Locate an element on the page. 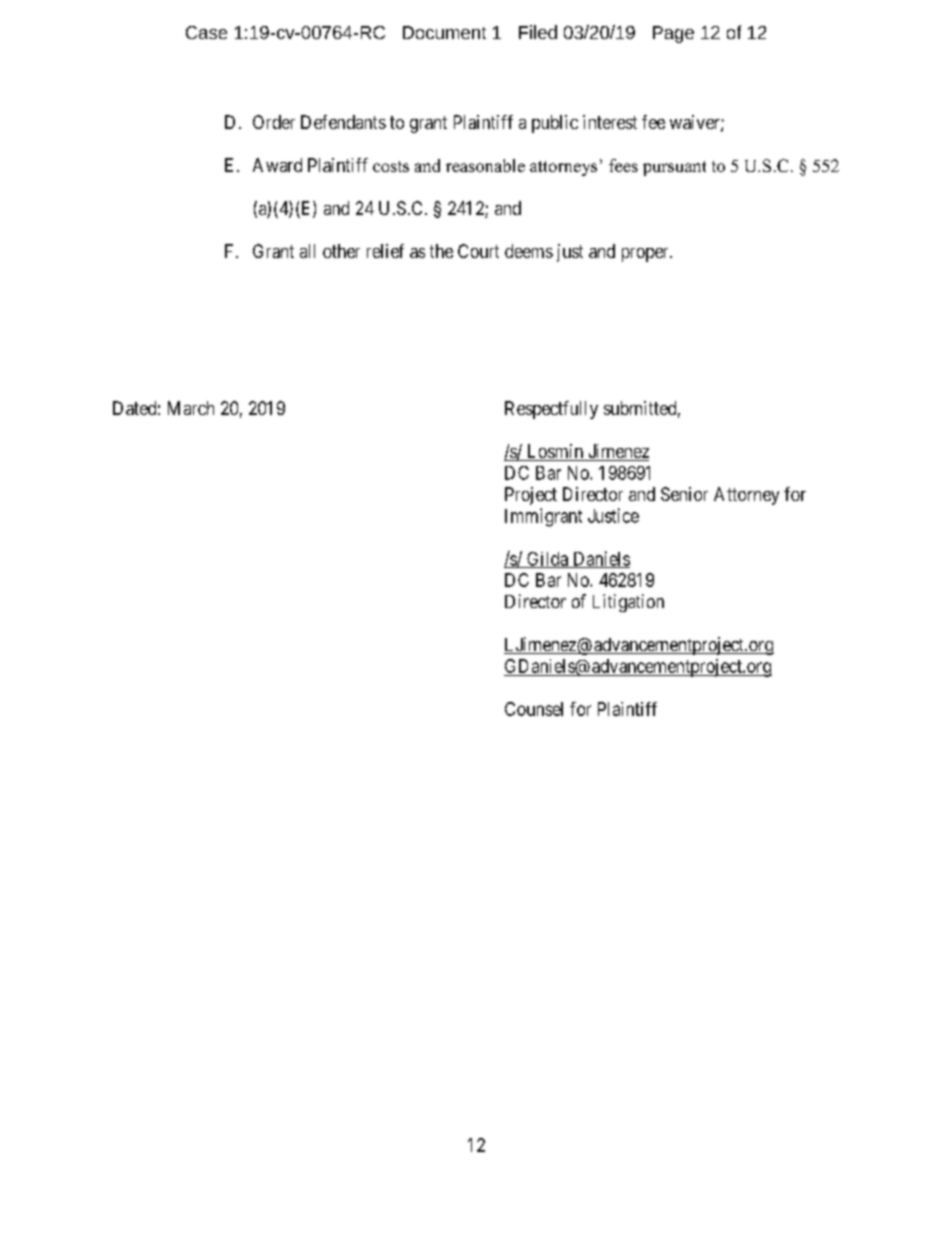  Litigation is located at coordinates (628, 603).
